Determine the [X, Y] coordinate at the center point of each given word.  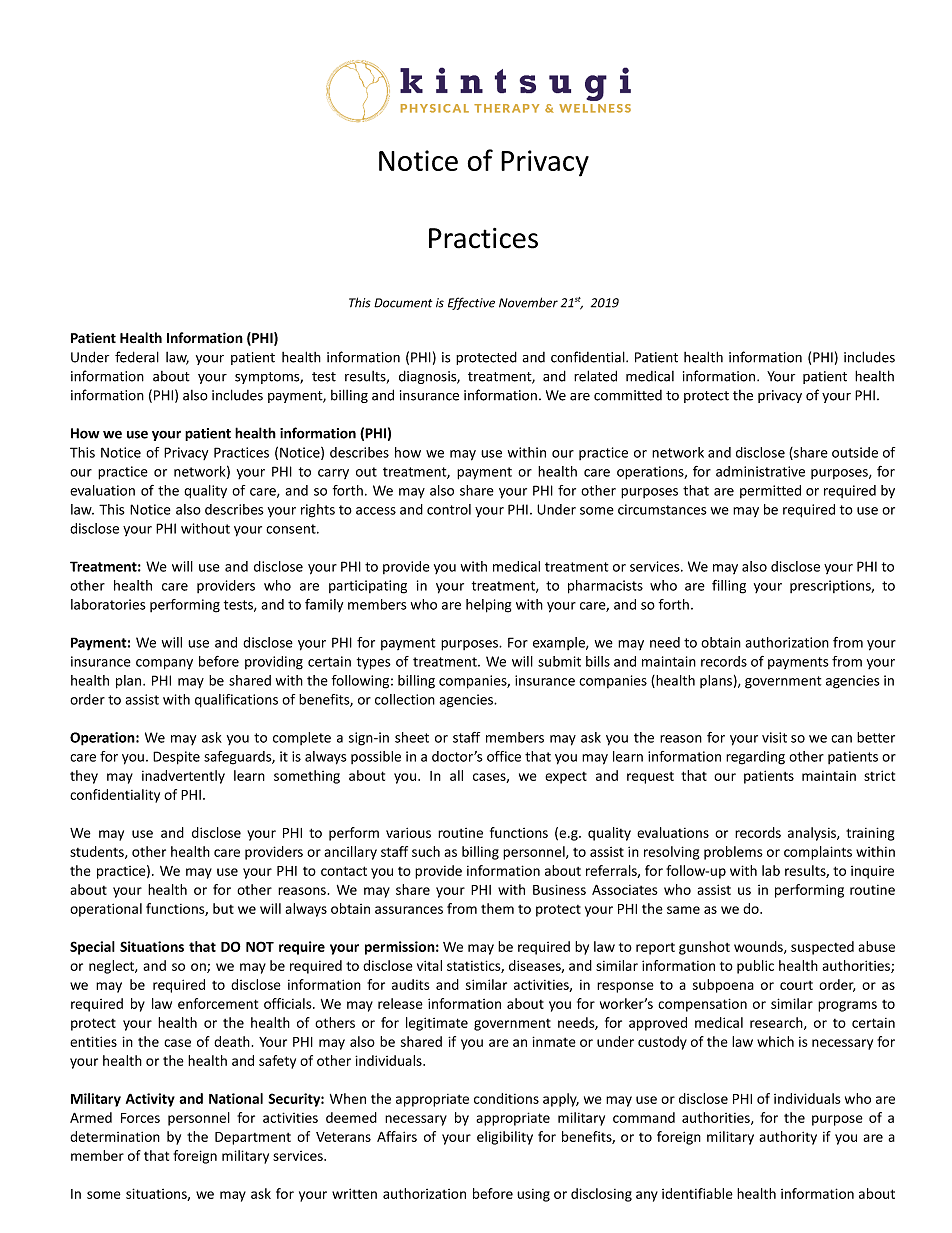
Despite [176, 758]
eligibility [505, 1138]
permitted [770, 491]
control [449, 509]
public [755, 967]
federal [137, 357]
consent [292, 529]
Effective [471, 303]
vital [429, 965]
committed [628, 395]
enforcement [218, 1003]
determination [115, 1136]
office [504, 756]
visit [774, 737]
